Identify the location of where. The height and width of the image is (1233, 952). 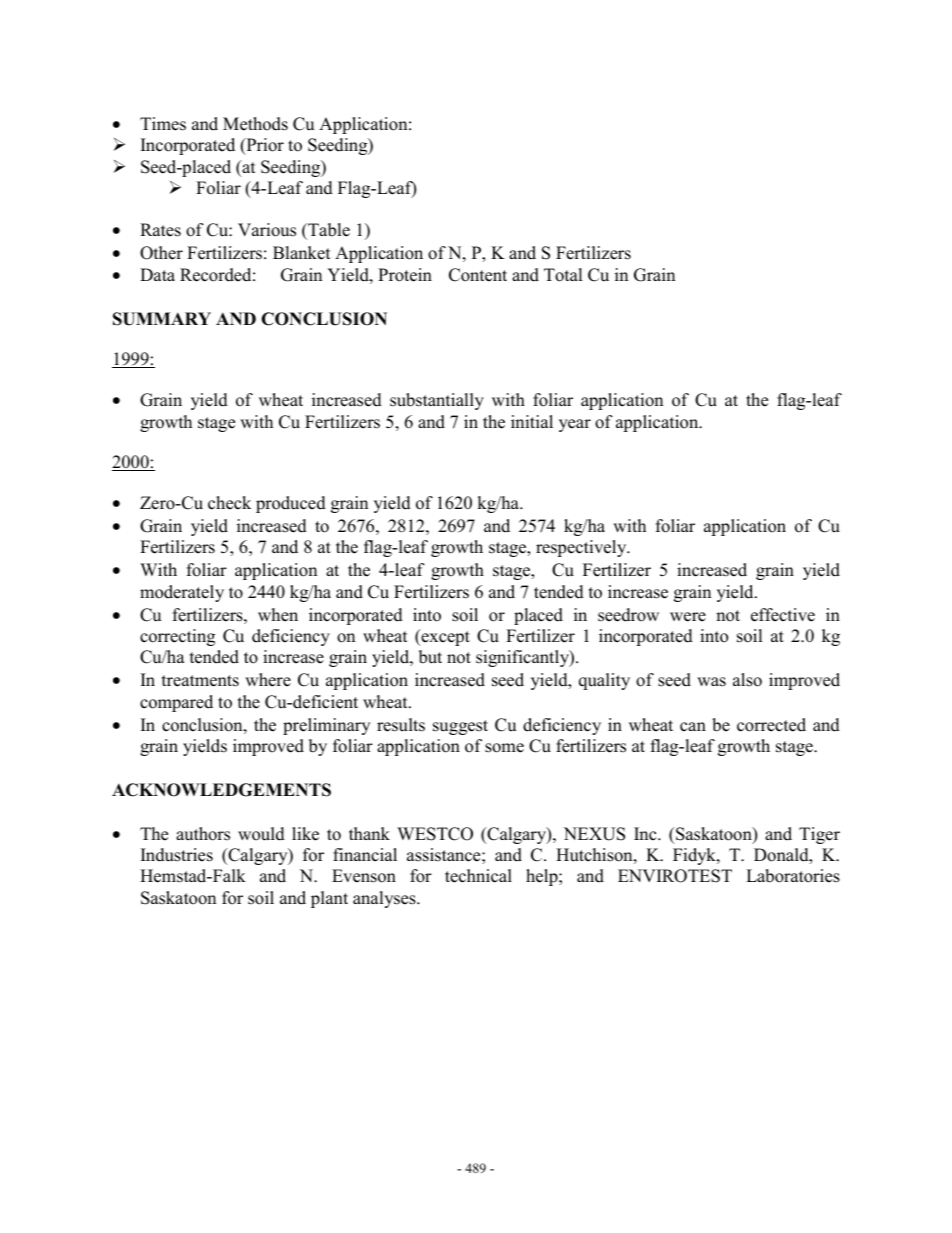
(268, 680).
